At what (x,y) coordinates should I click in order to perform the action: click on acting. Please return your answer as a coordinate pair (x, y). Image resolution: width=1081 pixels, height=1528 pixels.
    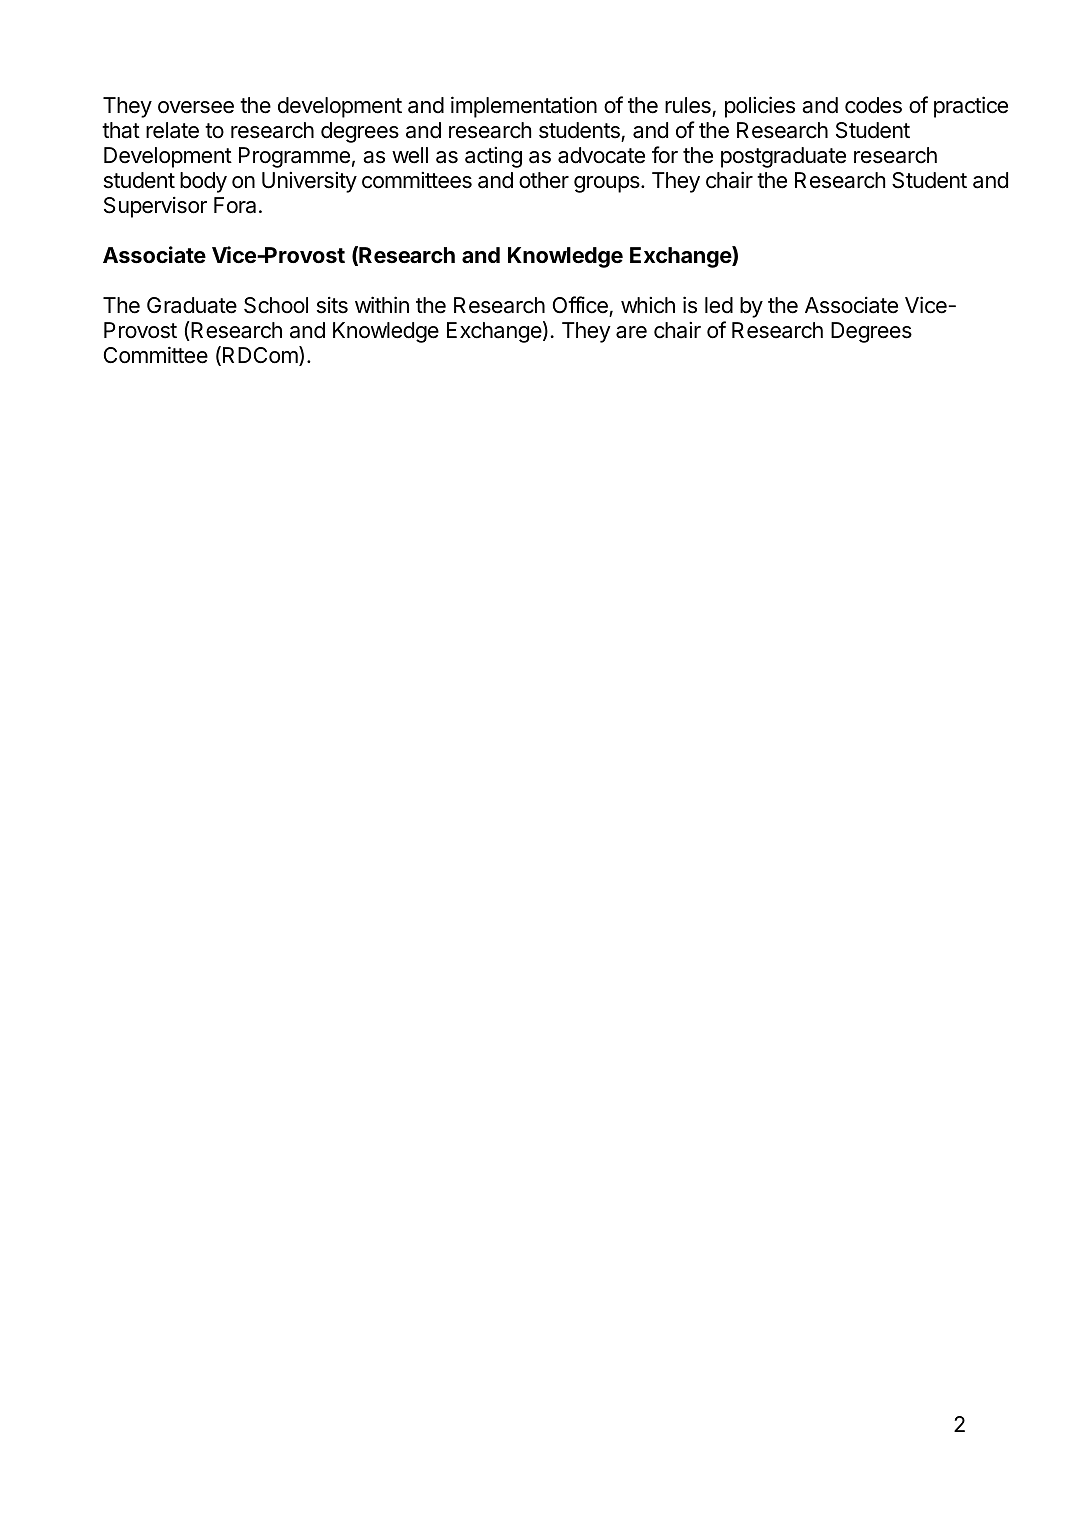
    Looking at the image, I should click on (493, 157).
